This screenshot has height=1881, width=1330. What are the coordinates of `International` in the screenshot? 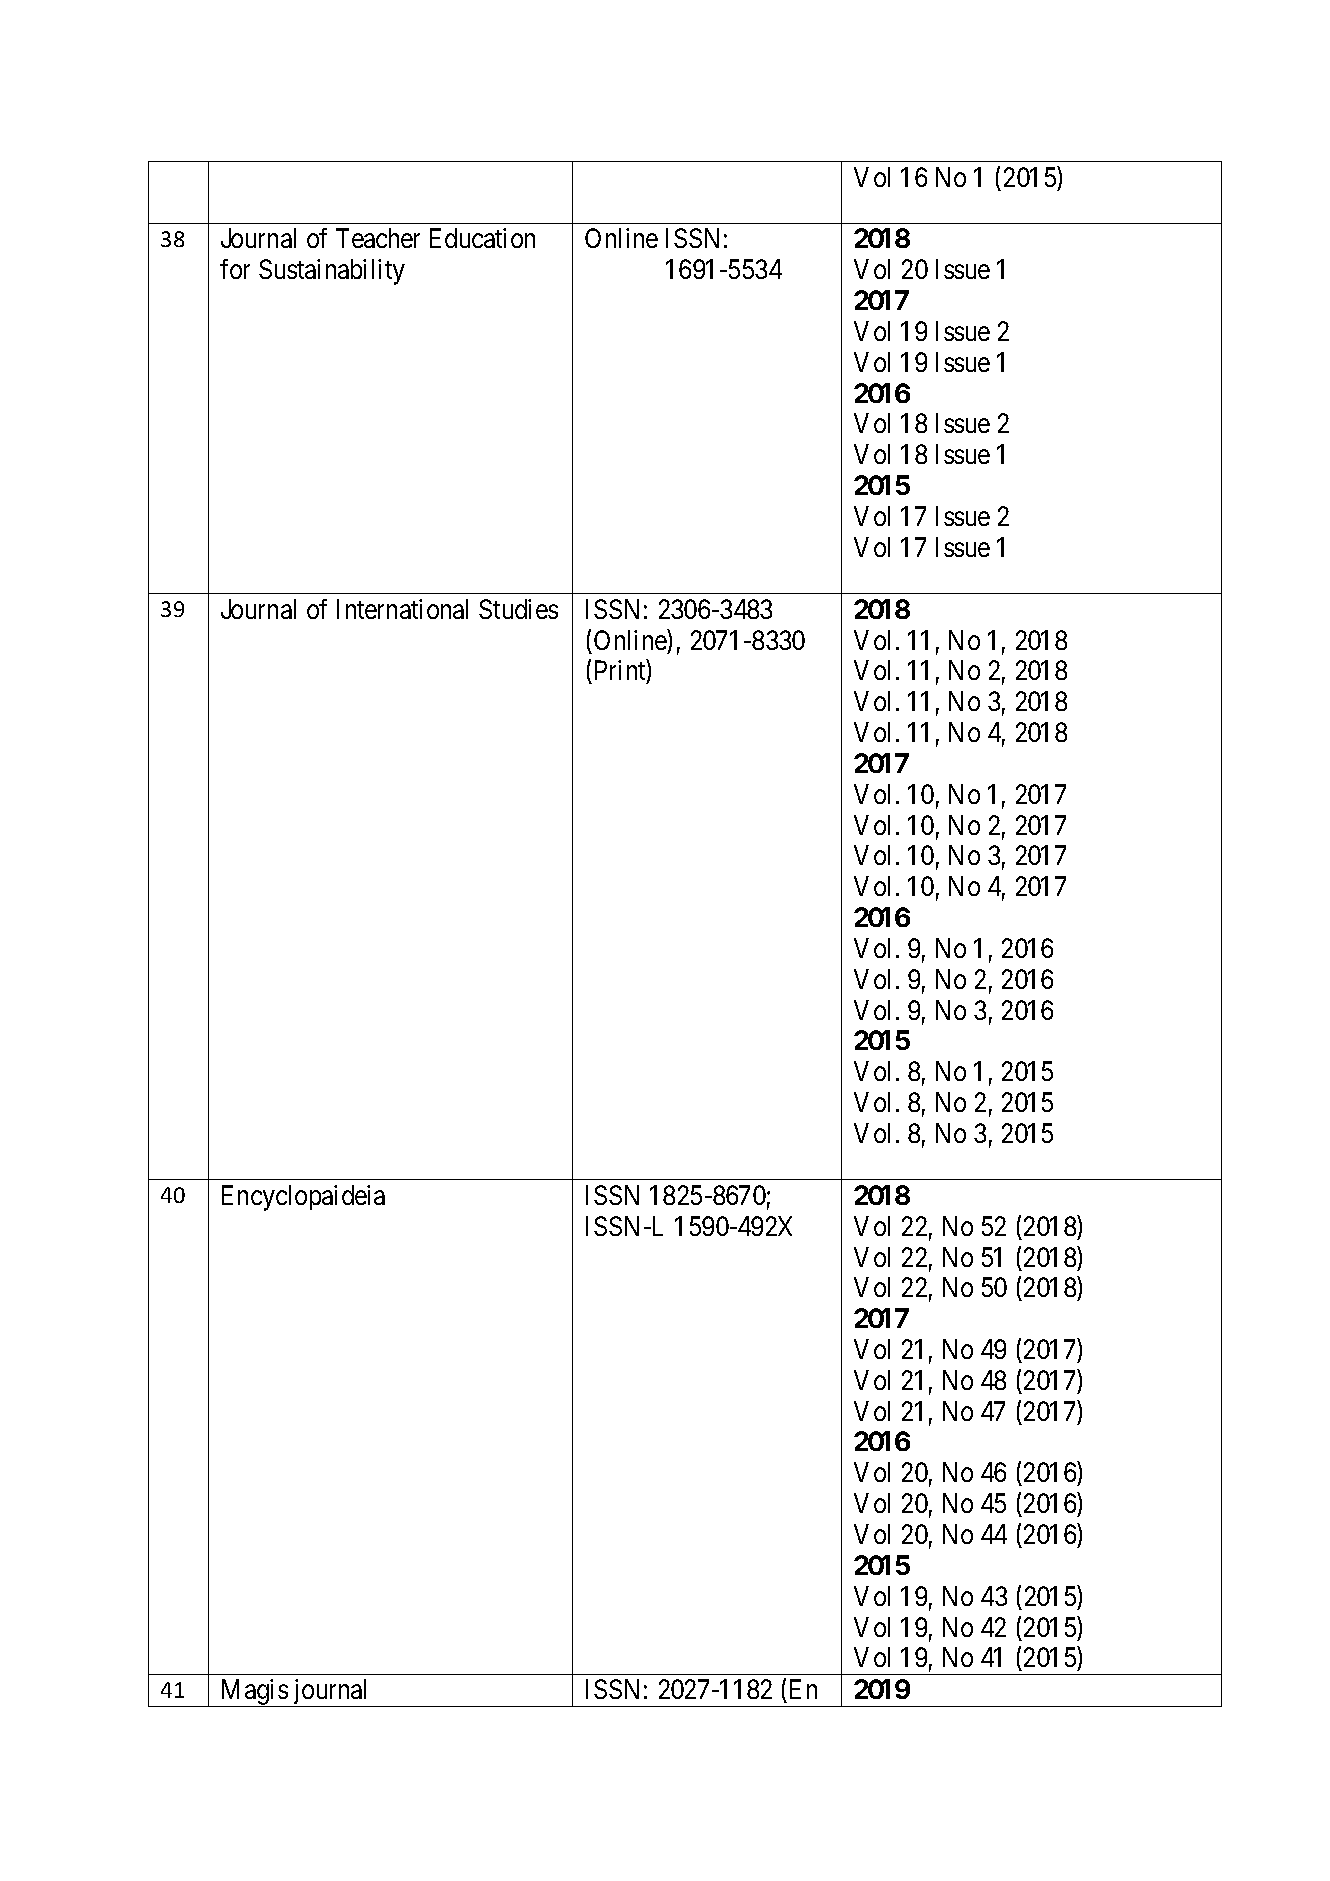 It's located at (402, 609).
